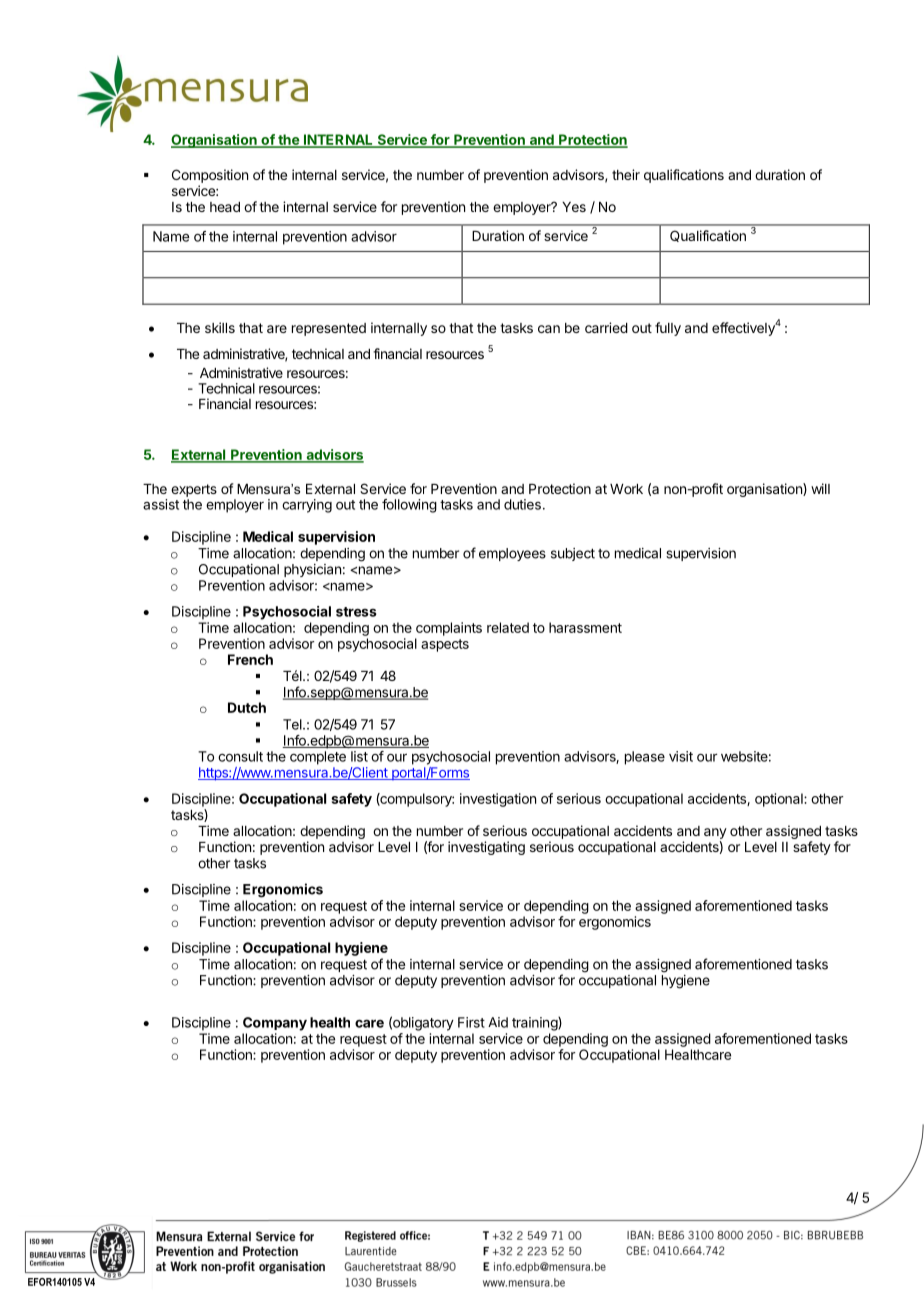 This screenshot has height=1308, width=924. Describe the element at coordinates (508, 627) in the screenshot. I see `related` at that location.
